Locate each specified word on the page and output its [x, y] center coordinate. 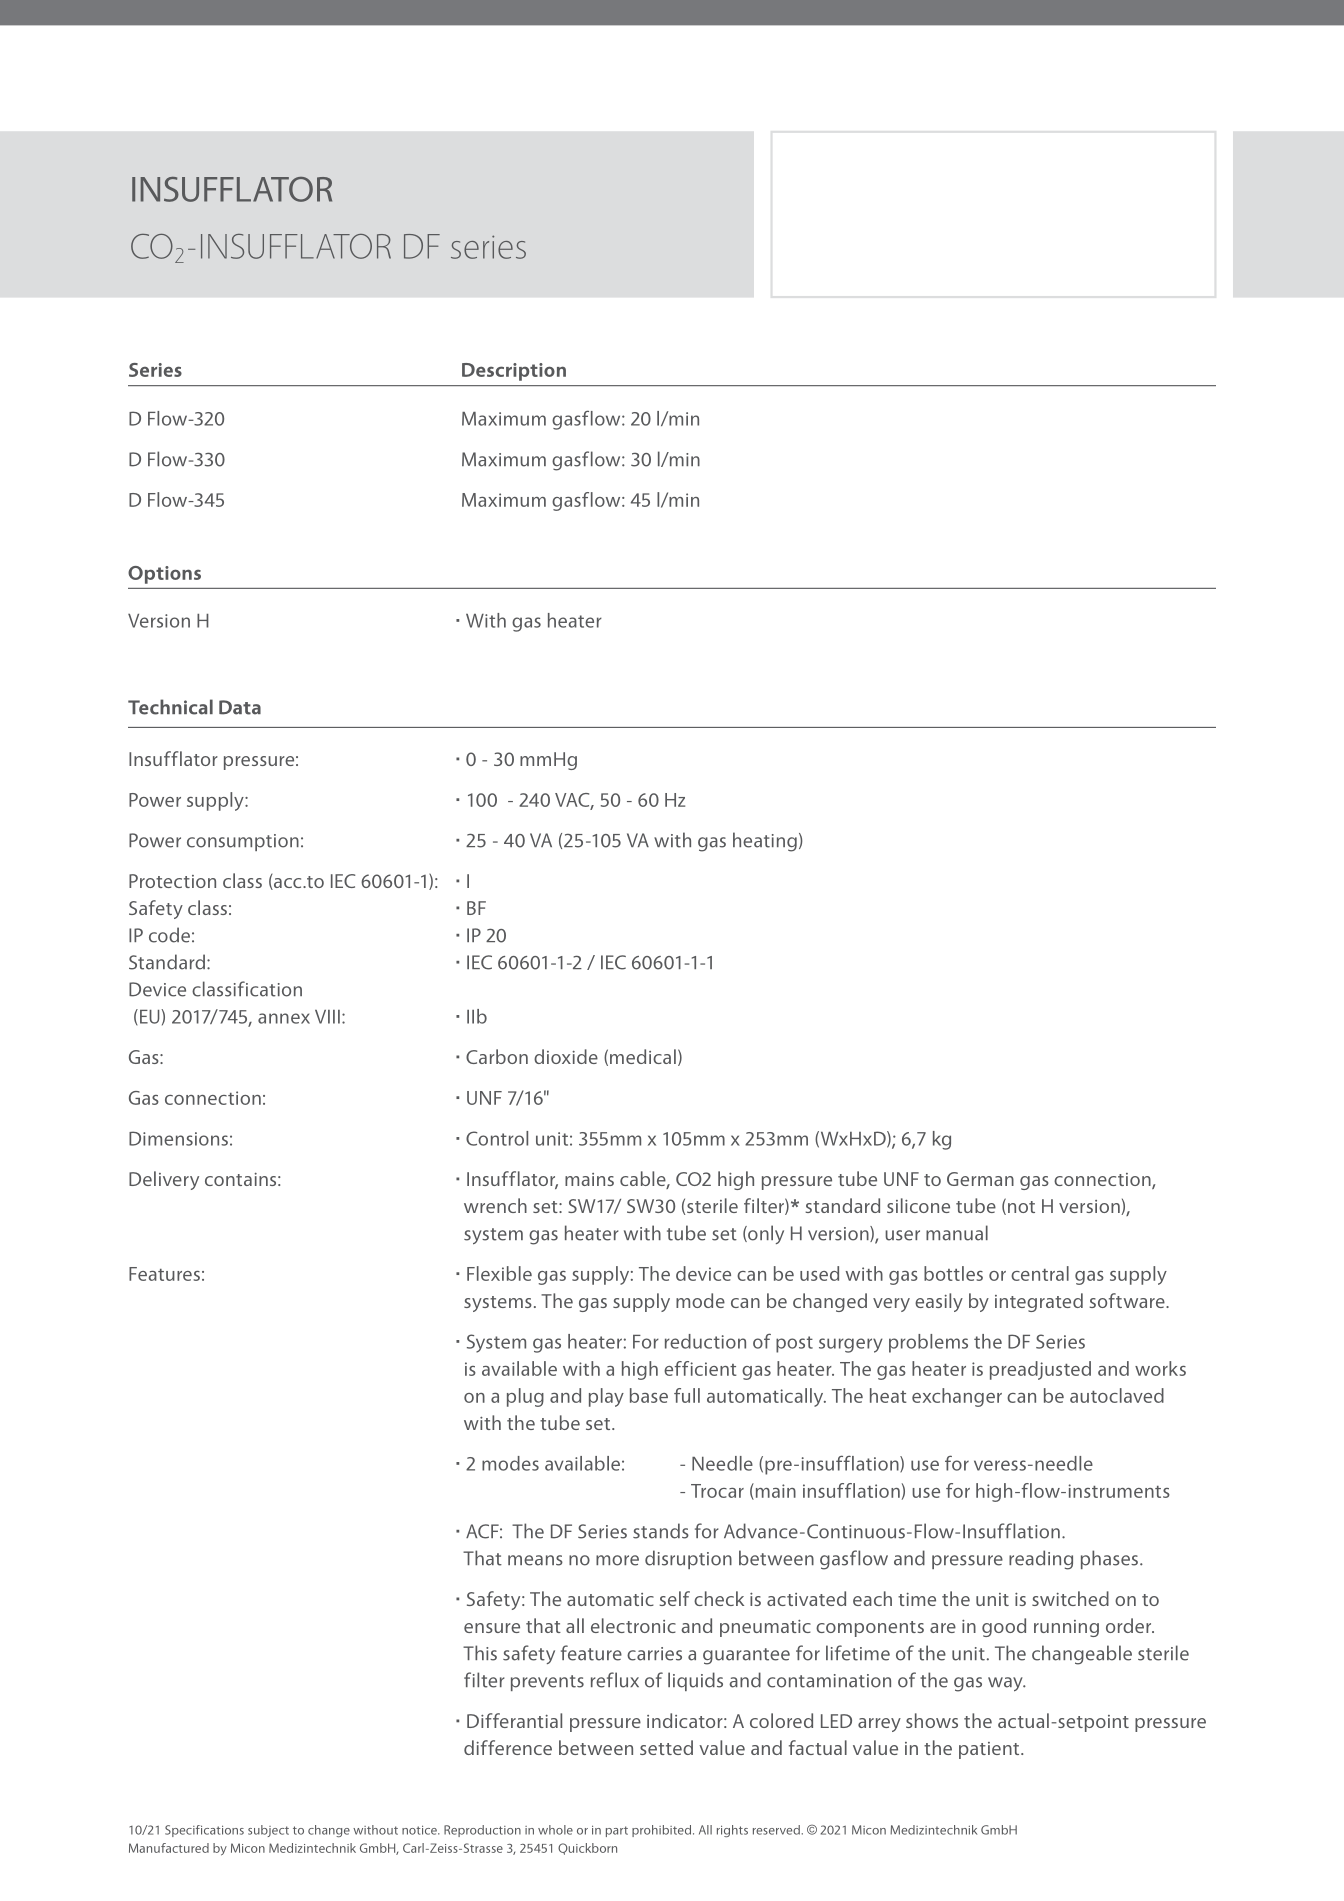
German [980, 1179]
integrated [1039, 1302]
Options [164, 575]
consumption [243, 842]
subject [268, 1831]
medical [643, 1056]
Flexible [499, 1273]
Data [240, 707]
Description [514, 372]
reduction [705, 1341]
